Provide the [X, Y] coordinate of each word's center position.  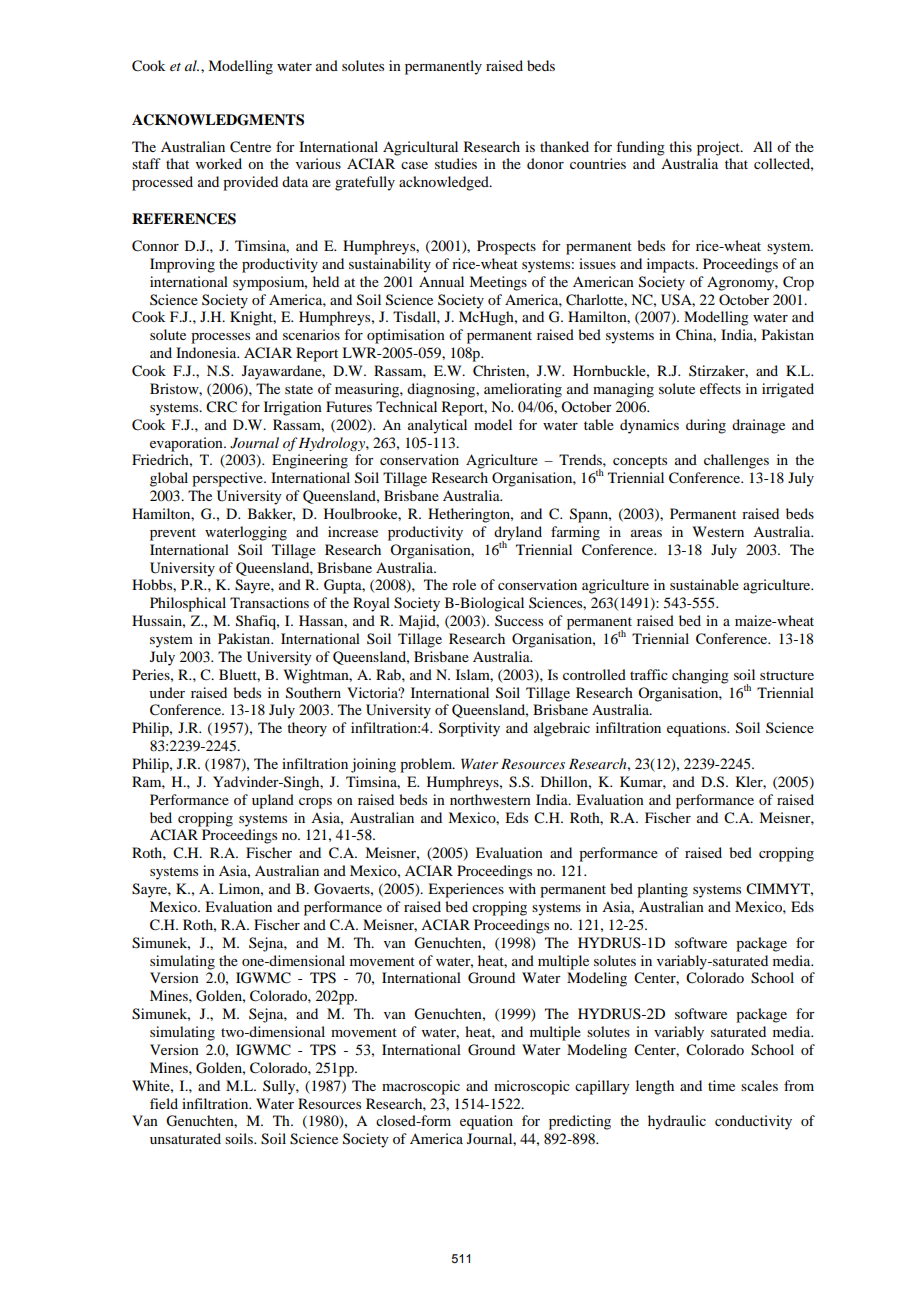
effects [720, 388]
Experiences [466, 890]
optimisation [406, 336]
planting [662, 890]
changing [700, 676]
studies [456, 163]
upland [273, 801]
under [167, 692]
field [164, 1103]
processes [220, 338]
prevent [173, 534]
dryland [518, 534]
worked [219, 163]
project [719, 148]
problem [427, 765]
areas [646, 533]
